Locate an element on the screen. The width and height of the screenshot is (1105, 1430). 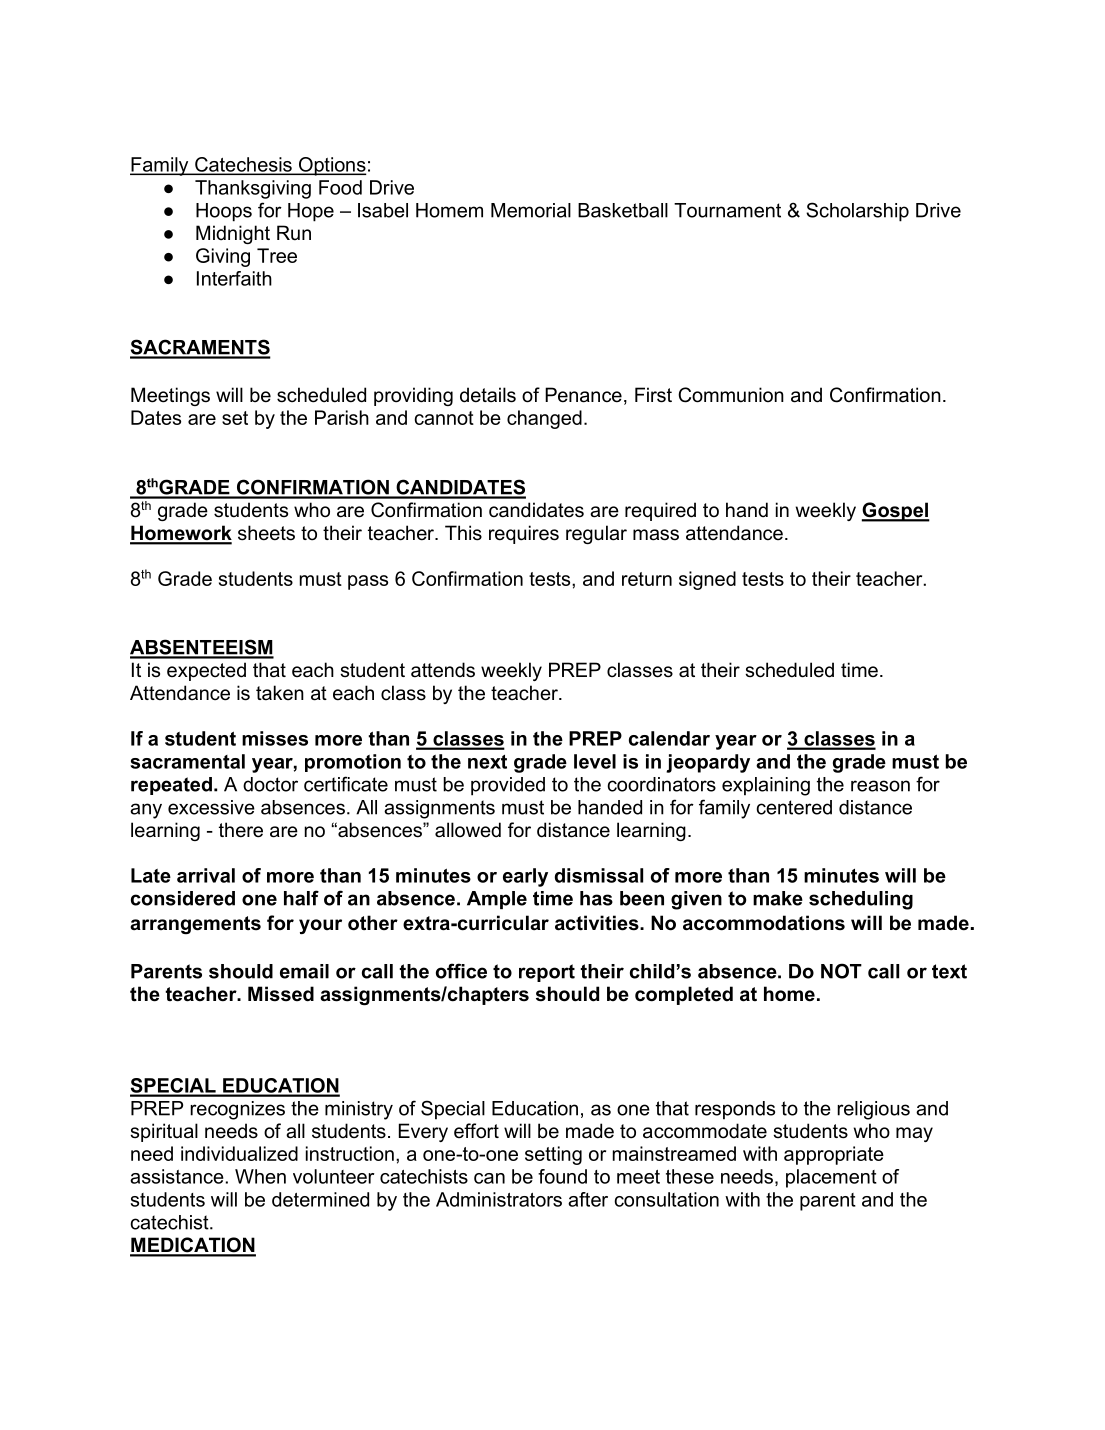
When is located at coordinates (260, 1176).
